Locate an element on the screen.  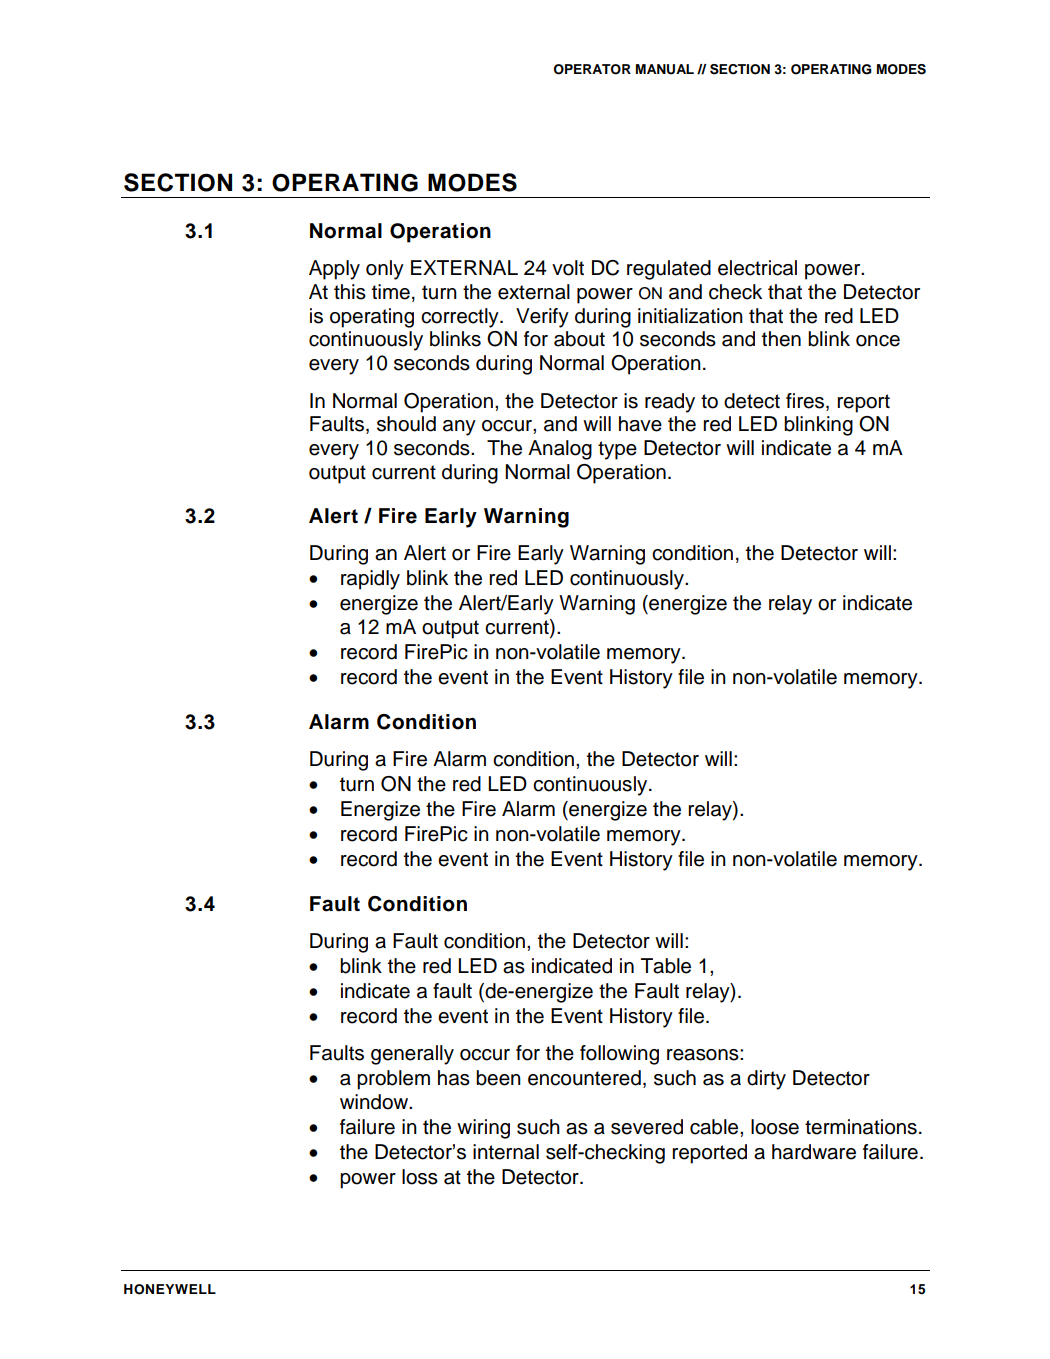
hardware is located at coordinates (814, 1152).
